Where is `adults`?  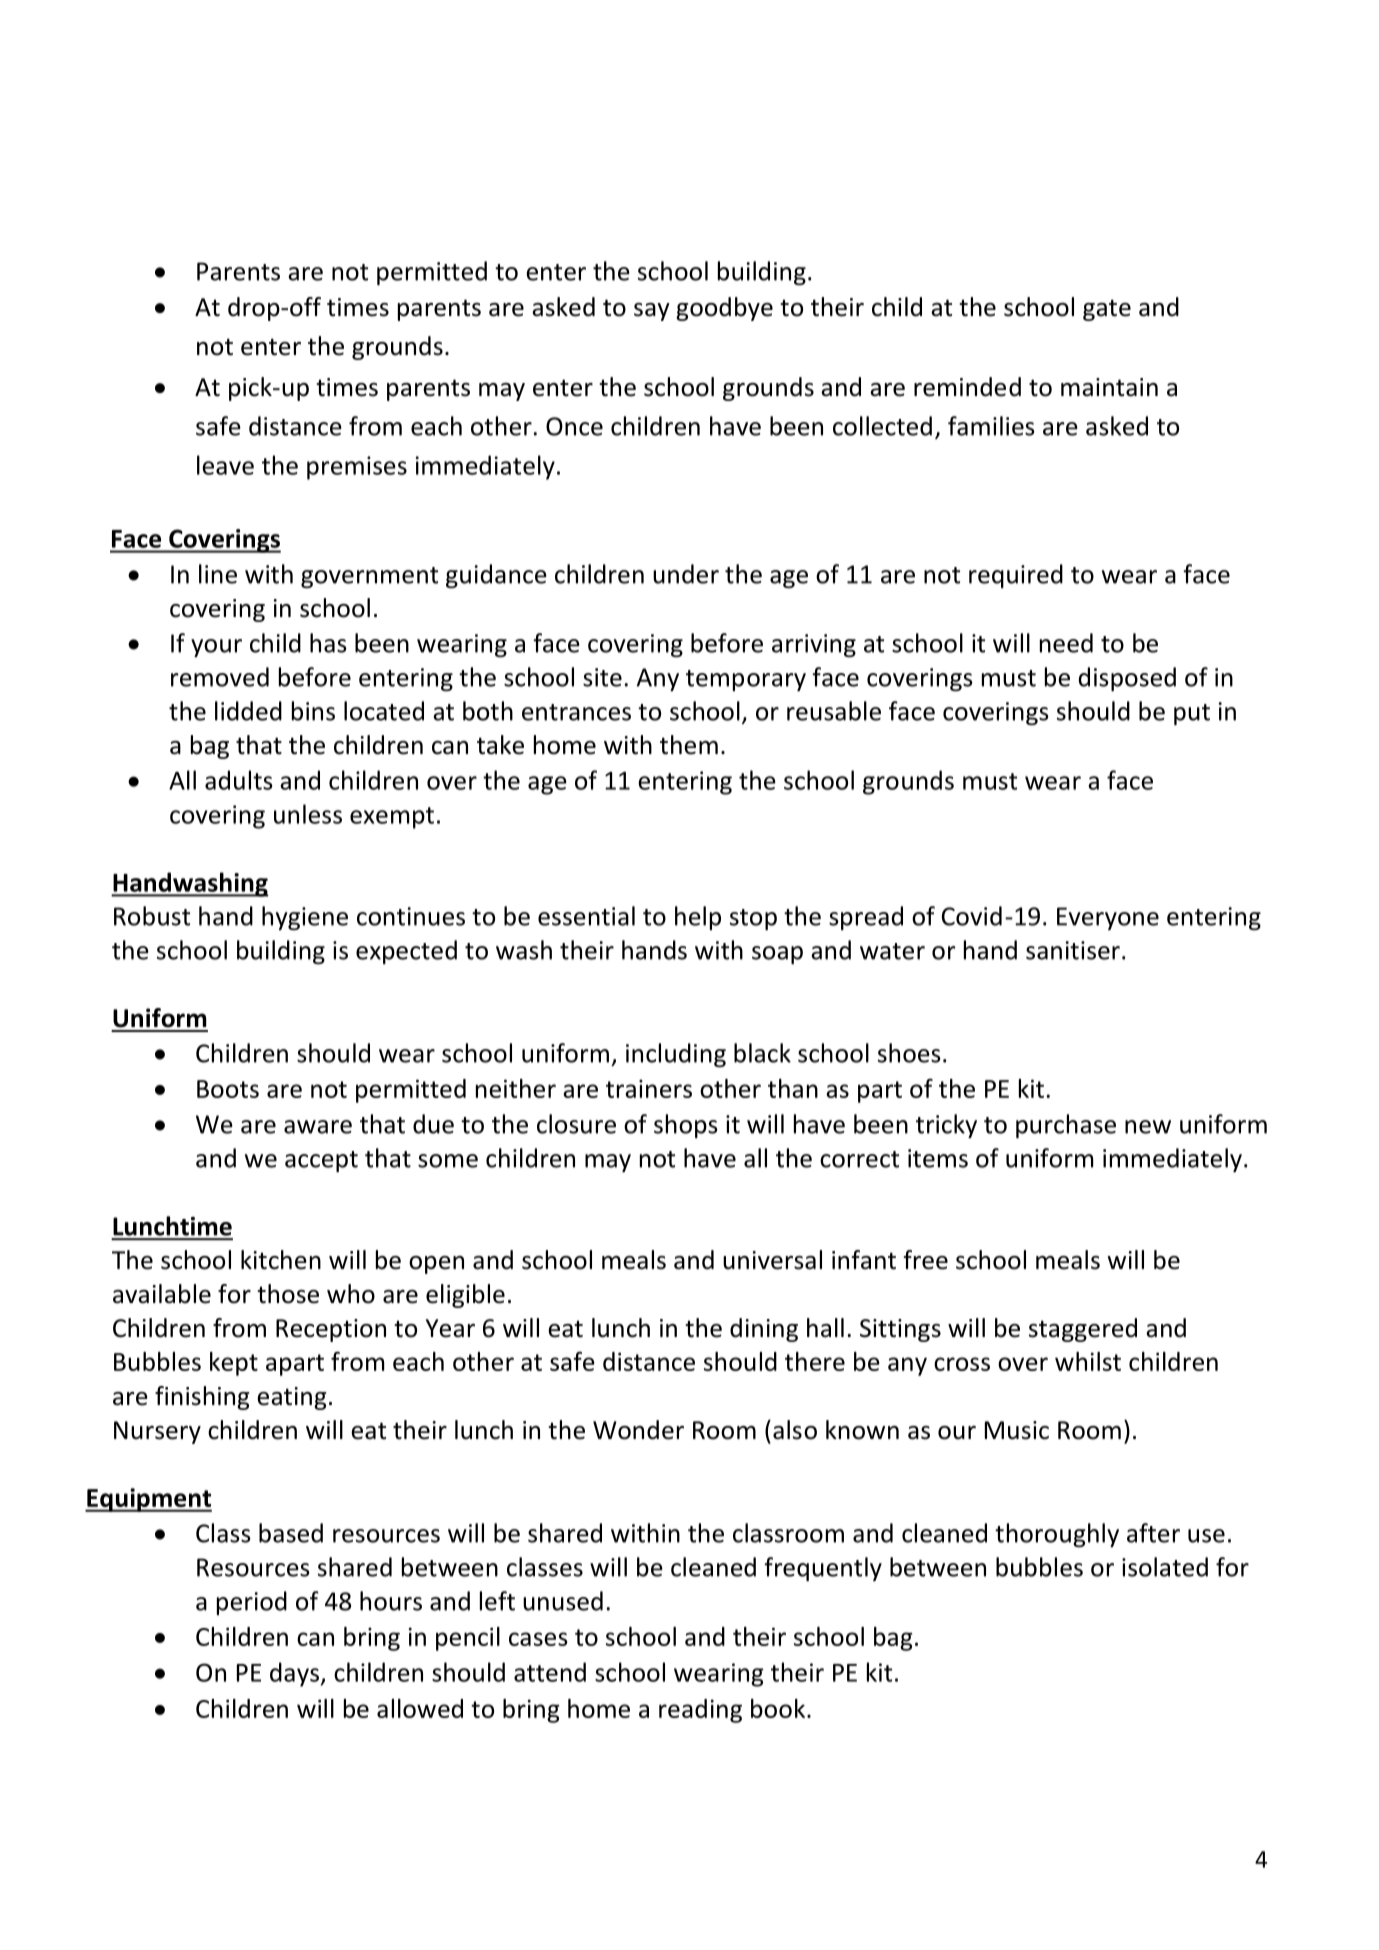 adults is located at coordinates (239, 780).
